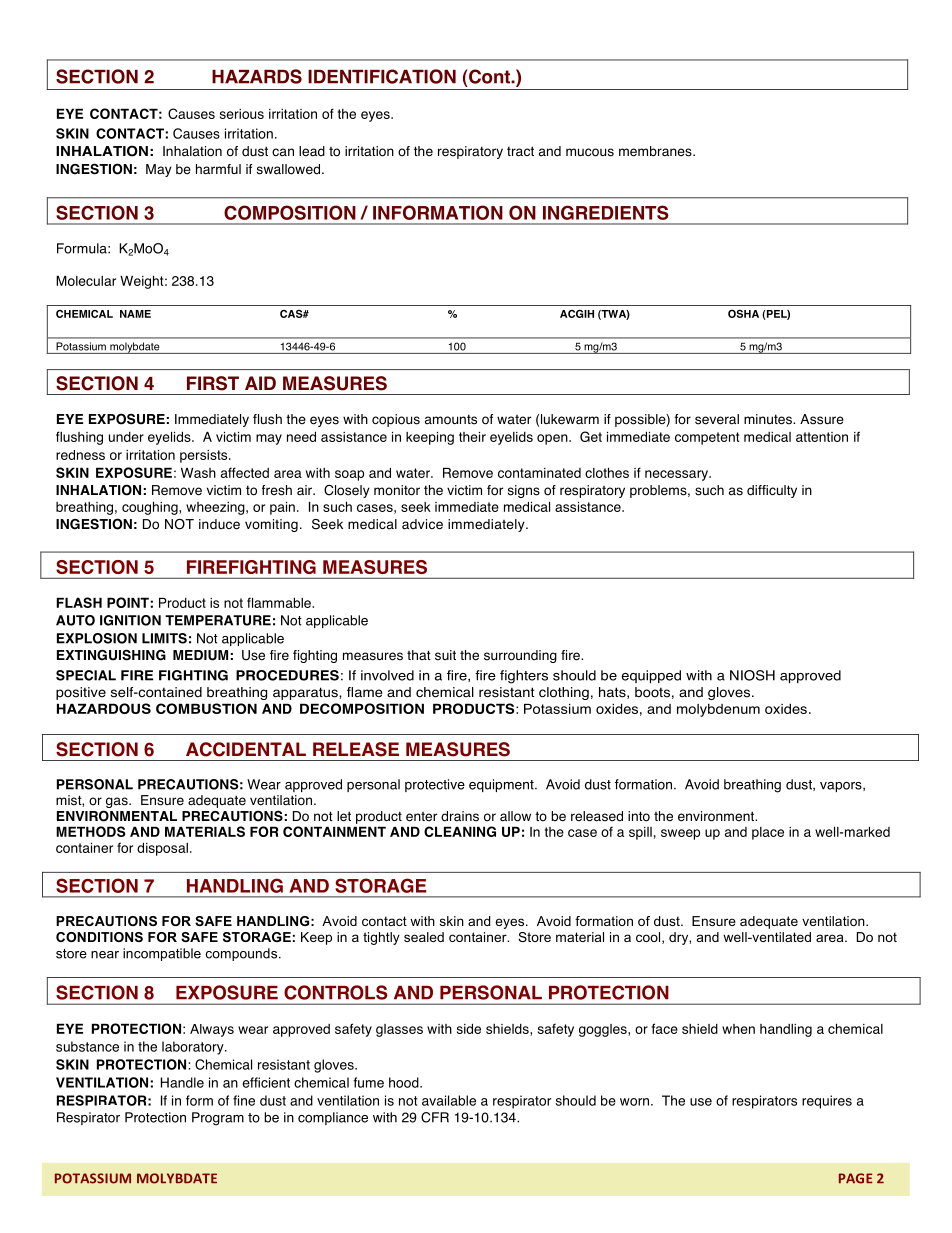 This screenshot has width=952, height=1233. Describe the element at coordinates (182, 1082) in the screenshot. I see `Handle` at that location.
